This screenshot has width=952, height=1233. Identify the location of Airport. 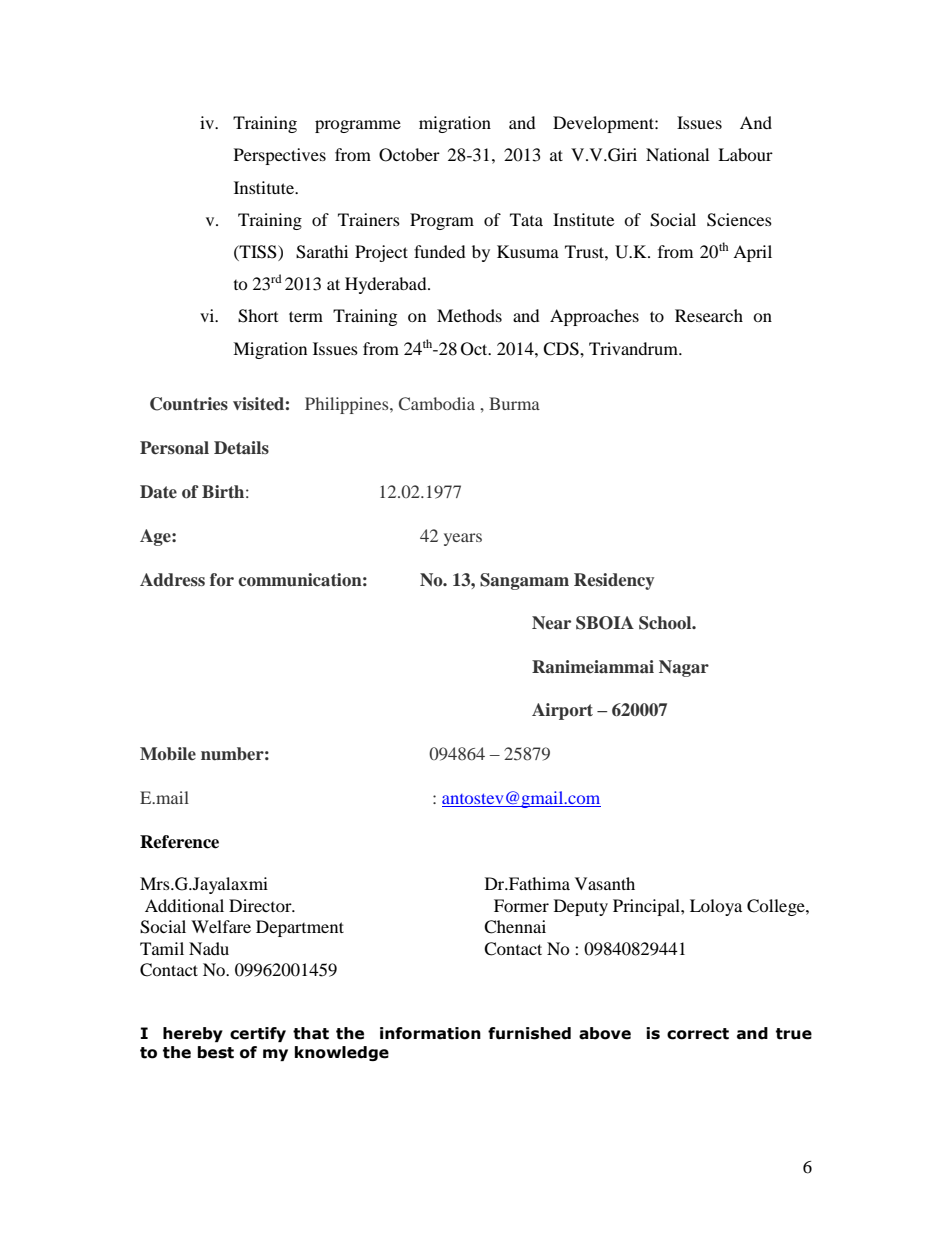
(562, 711).
